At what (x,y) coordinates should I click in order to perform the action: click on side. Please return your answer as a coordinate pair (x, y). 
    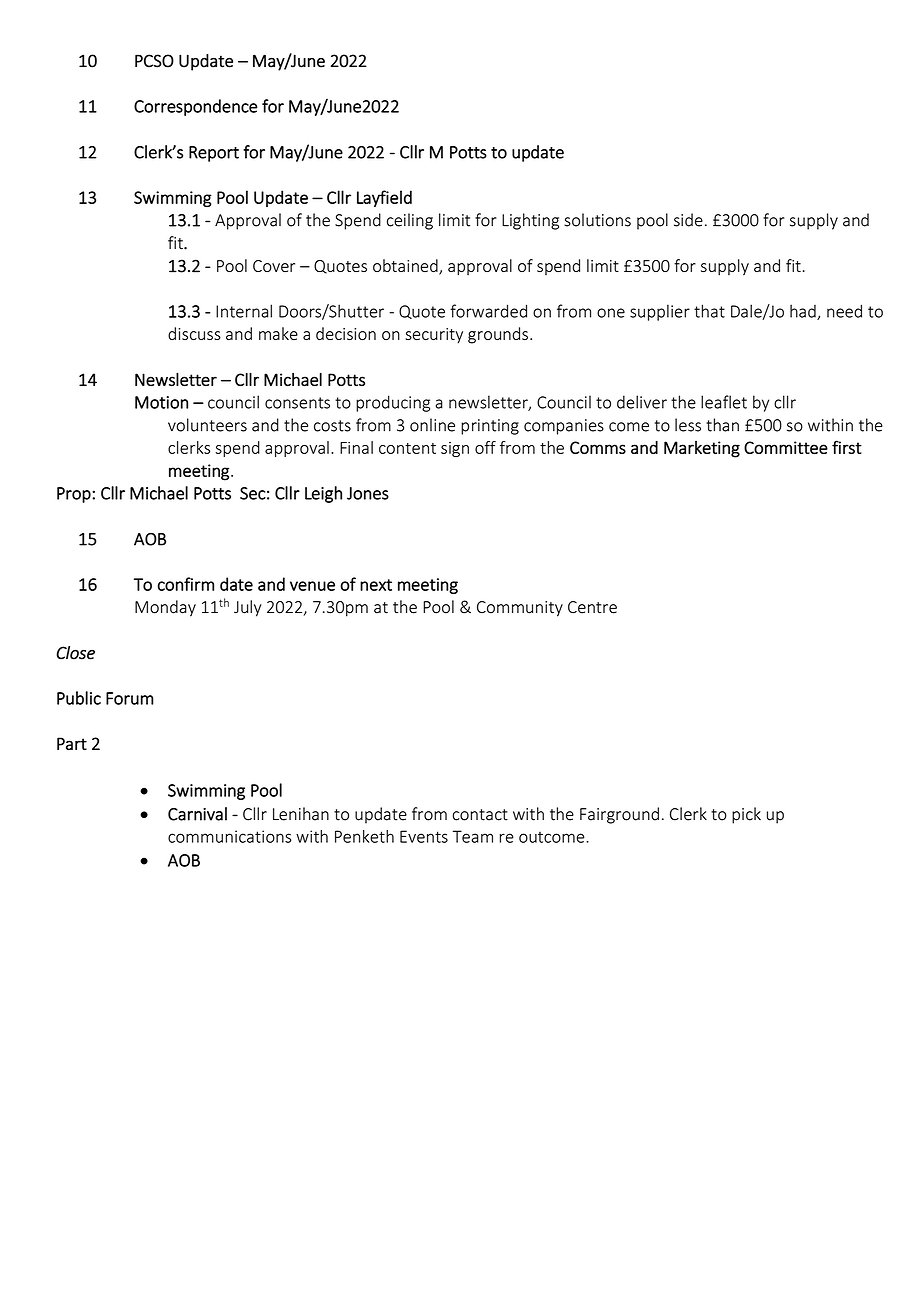
    Looking at the image, I should click on (688, 220).
